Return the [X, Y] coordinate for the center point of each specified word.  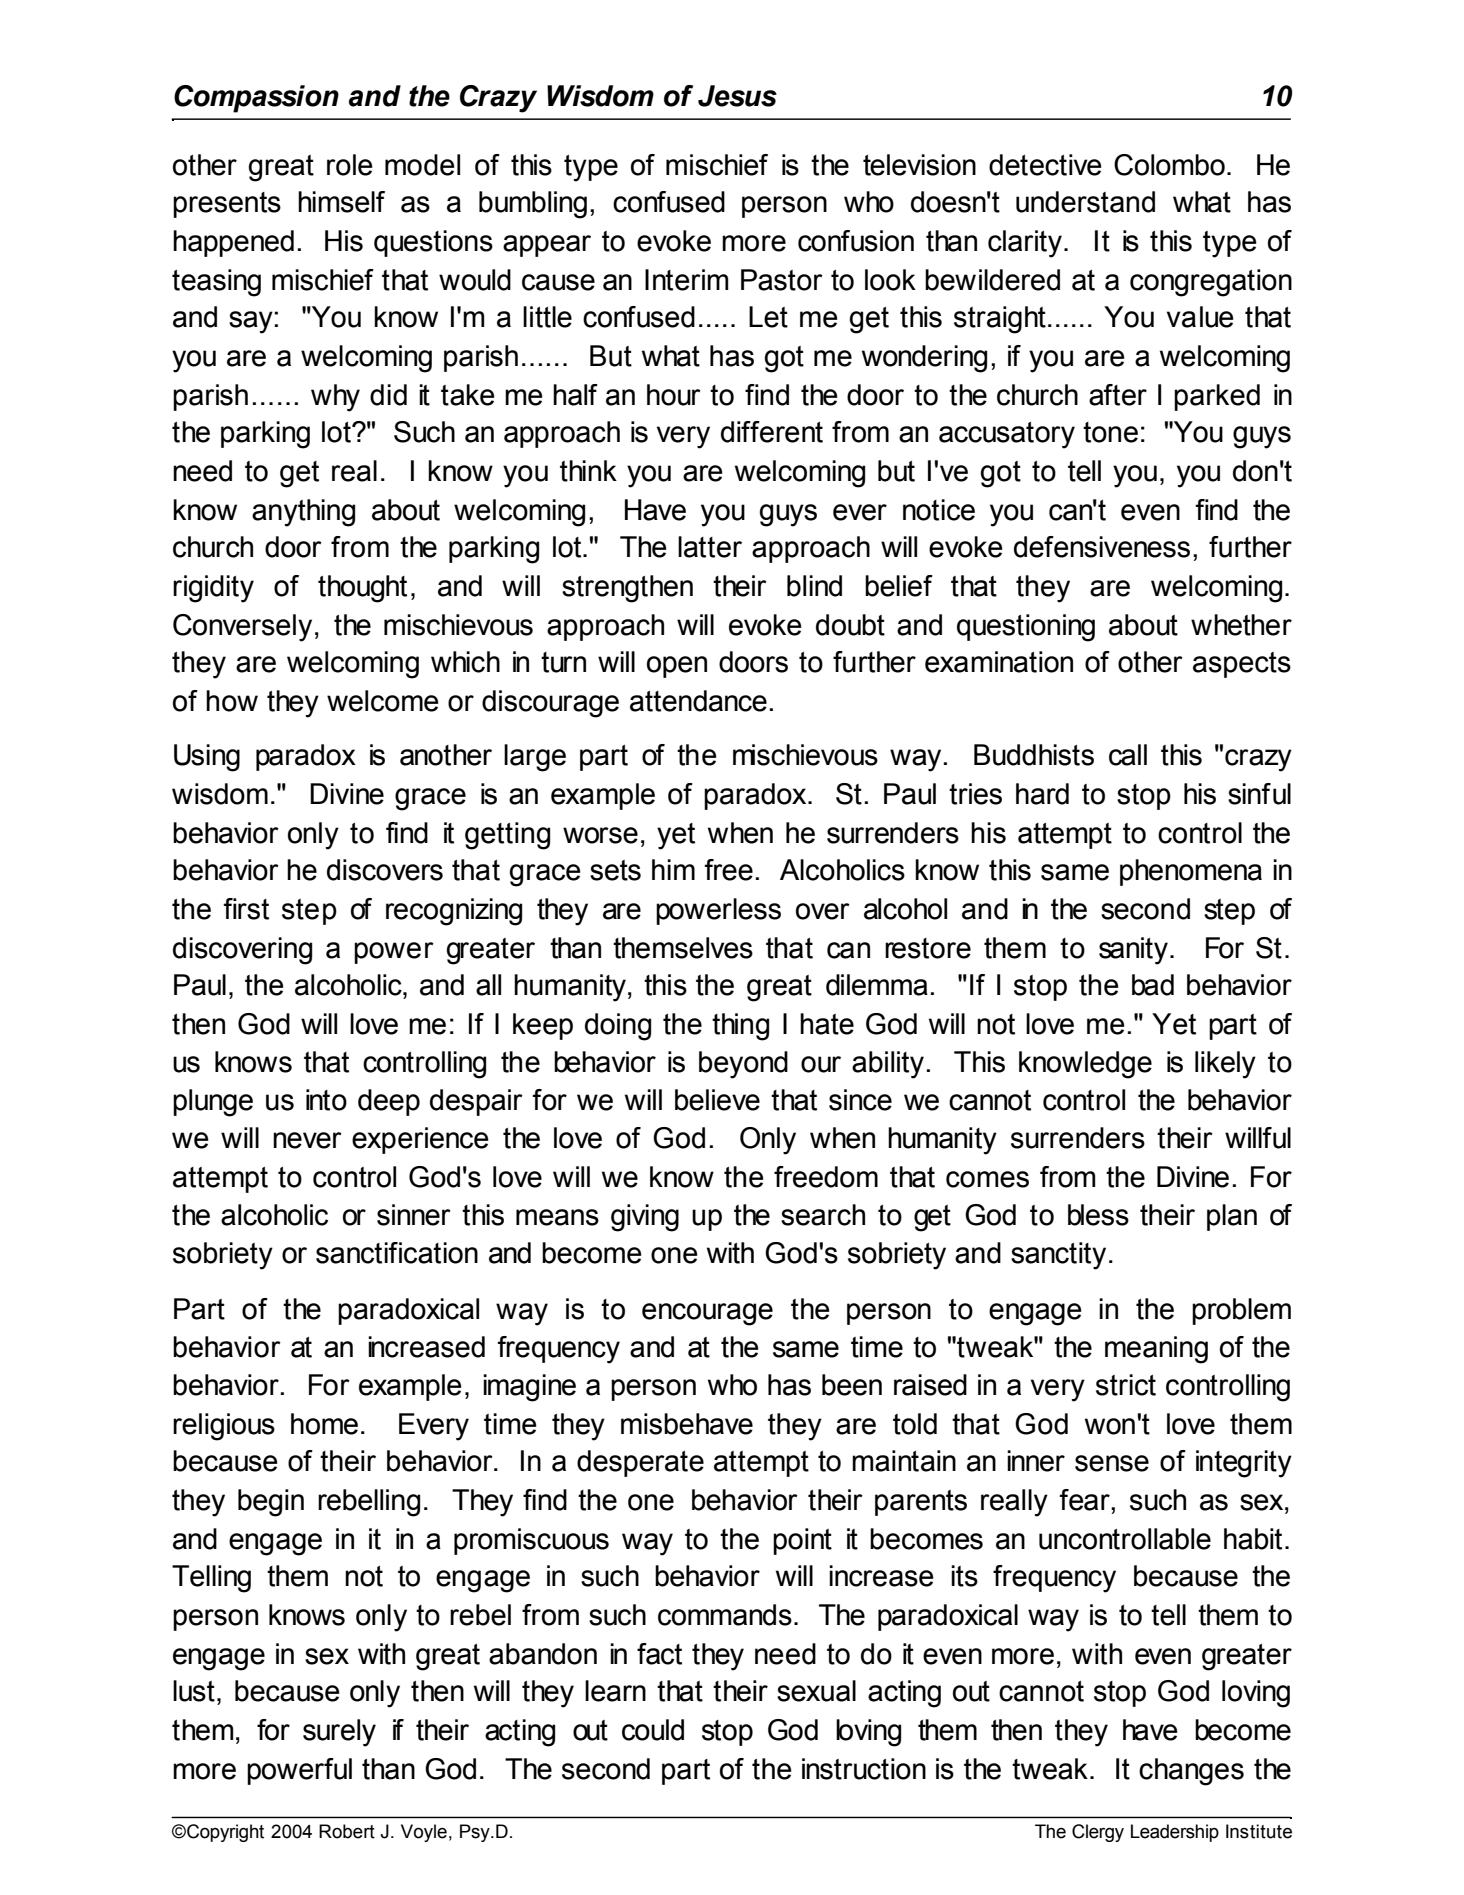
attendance [698, 701]
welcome [383, 701]
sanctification [397, 1253]
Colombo [1169, 165]
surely [339, 1733]
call [1128, 755]
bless [1098, 1215]
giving [645, 1218]
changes [1191, 1772]
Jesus [737, 96]
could [653, 1730]
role [350, 165]
